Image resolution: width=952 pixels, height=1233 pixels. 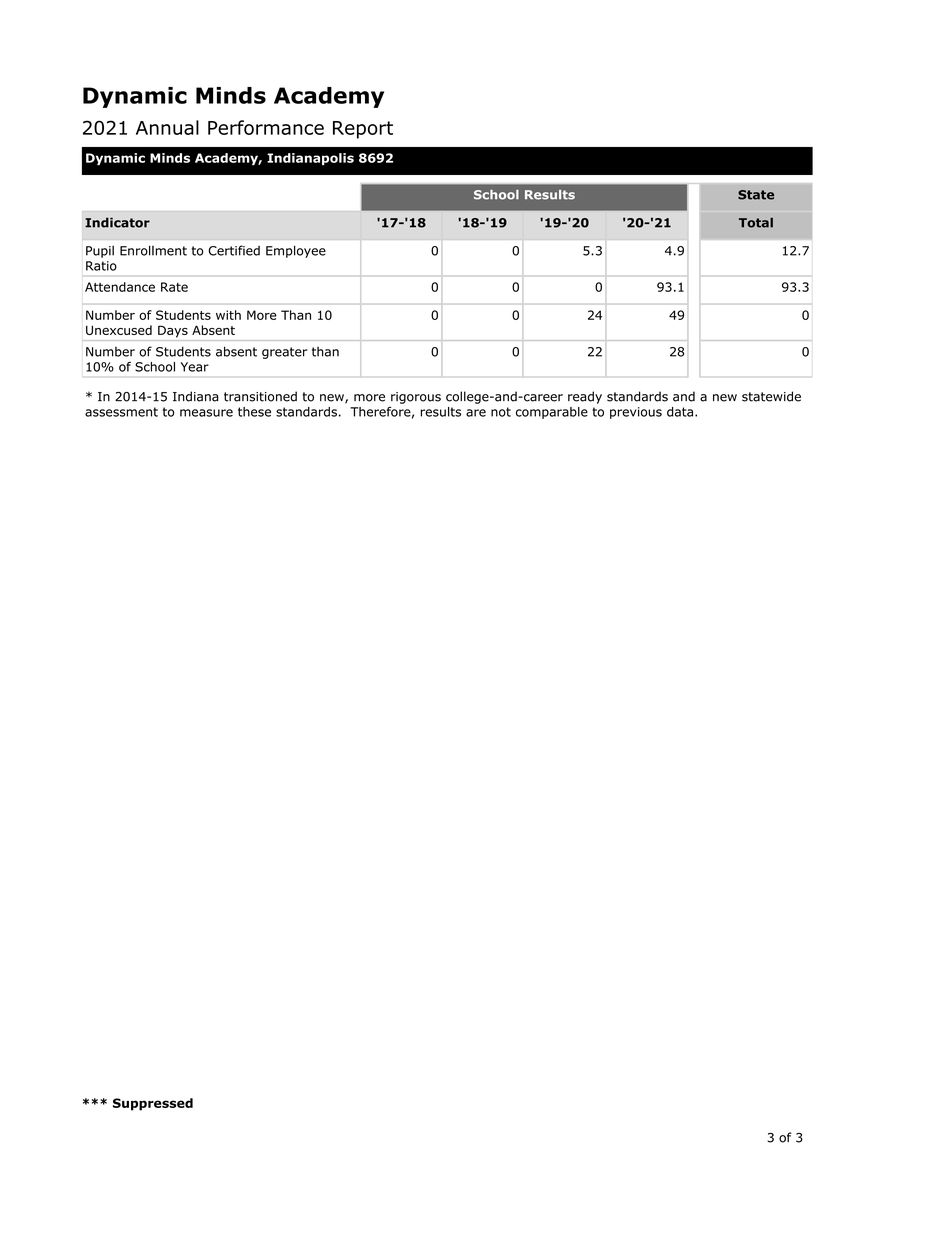 I want to click on Annual, so click(x=167, y=127).
